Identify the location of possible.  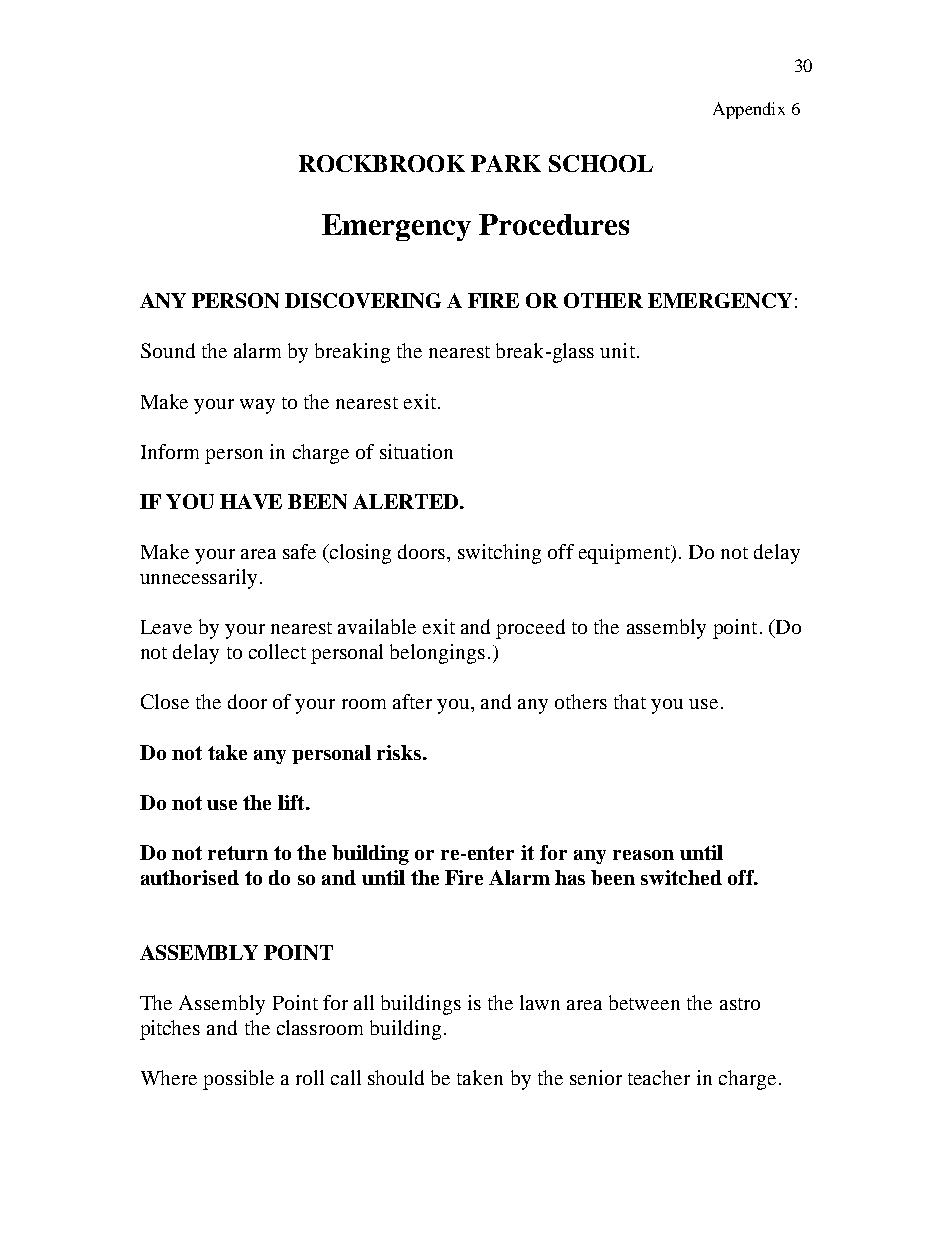
(238, 1080).
